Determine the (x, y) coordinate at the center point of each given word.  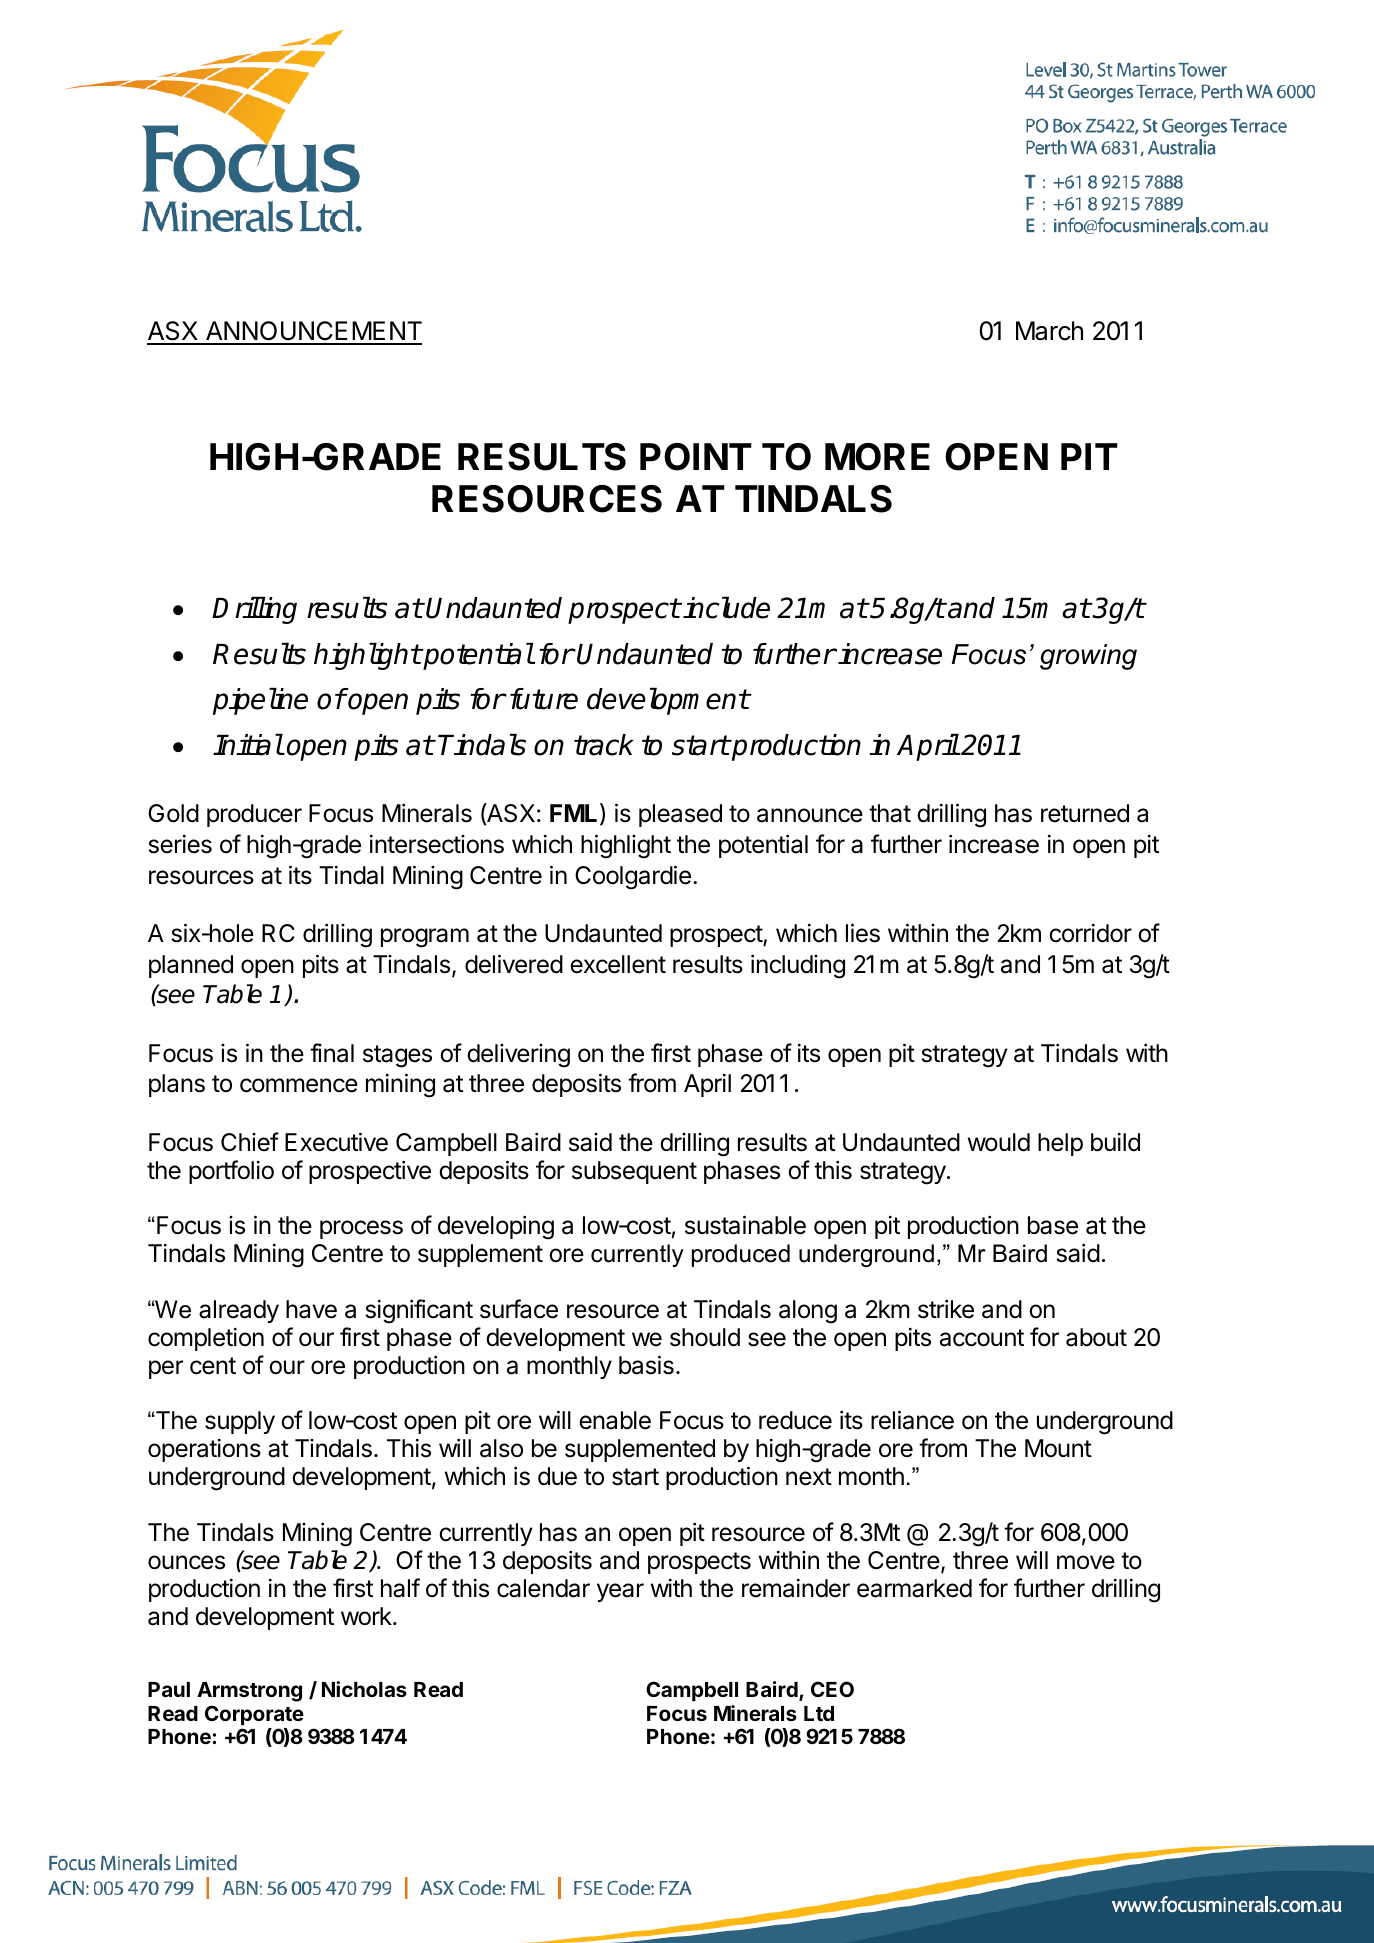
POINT (696, 457)
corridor (1090, 933)
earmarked (914, 1588)
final (332, 1053)
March (1049, 331)
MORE (877, 457)
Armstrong (249, 1692)
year (620, 1592)
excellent (618, 964)
